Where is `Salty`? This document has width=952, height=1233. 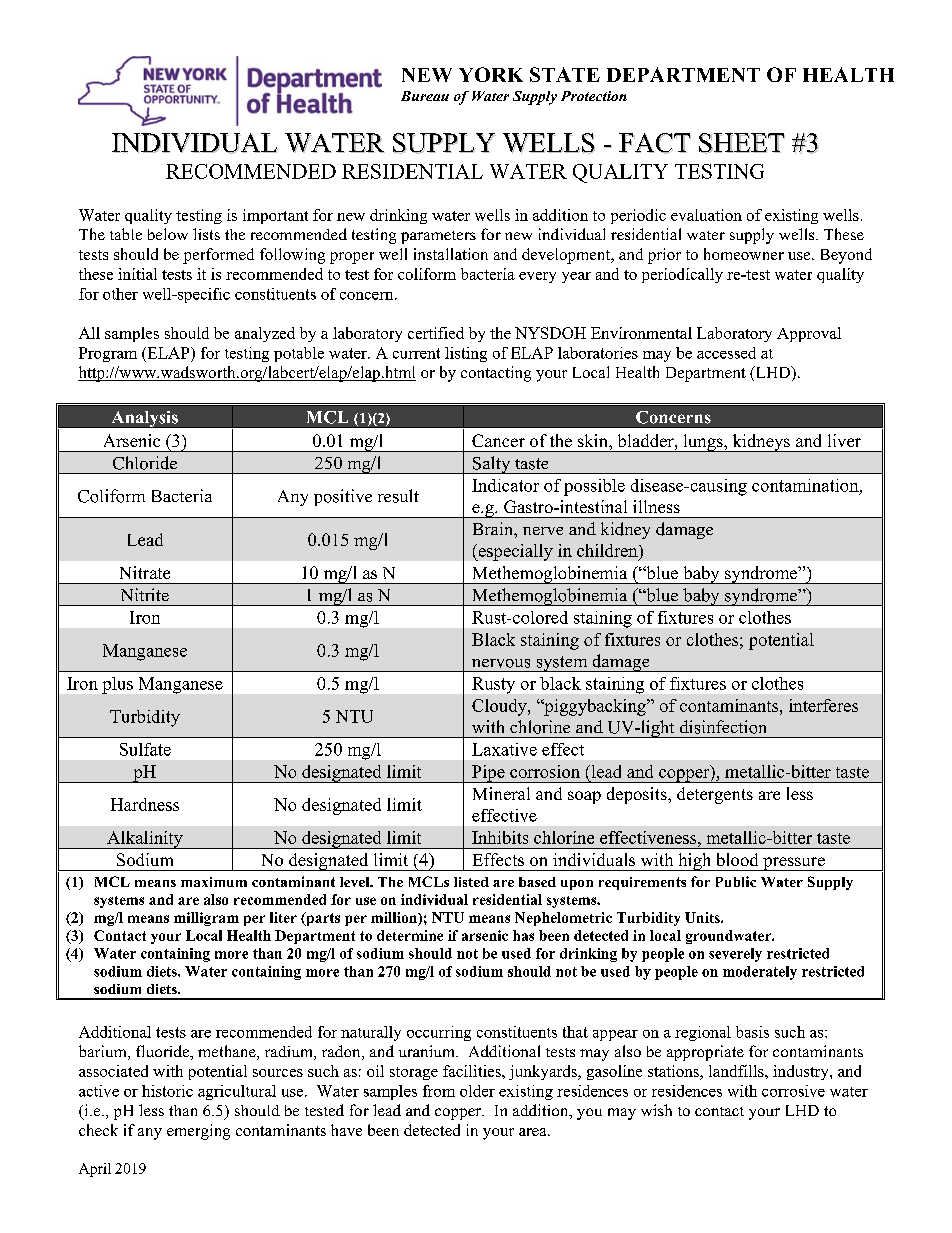 Salty is located at coordinates (492, 465).
